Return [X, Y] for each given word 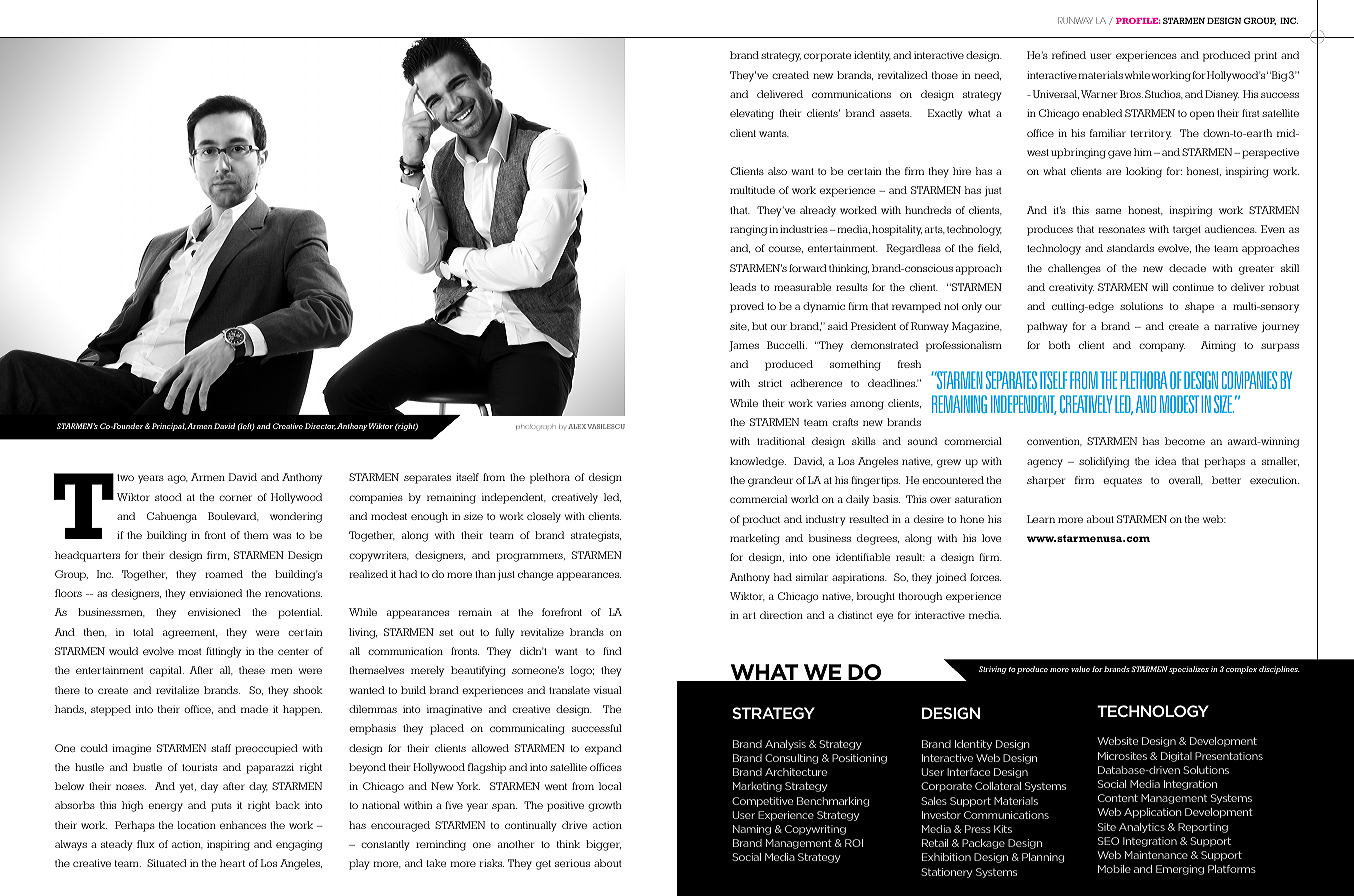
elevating [752, 114]
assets [896, 113]
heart [232, 863]
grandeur [770, 481]
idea [1165, 461]
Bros [1131, 94]
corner [235, 498]
